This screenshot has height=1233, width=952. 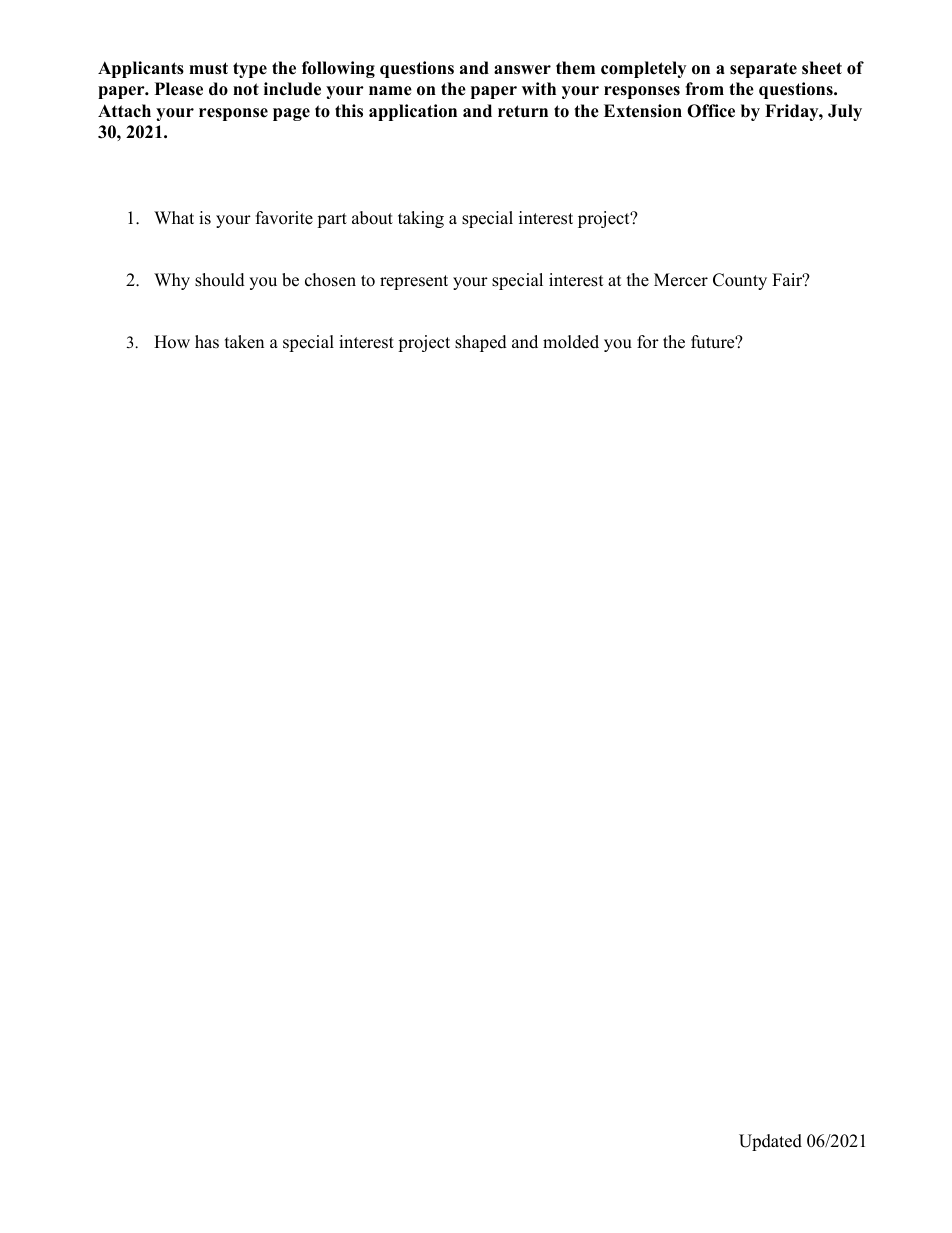 What do you see at coordinates (179, 89) in the screenshot?
I see `Please` at bounding box center [179, 89].
